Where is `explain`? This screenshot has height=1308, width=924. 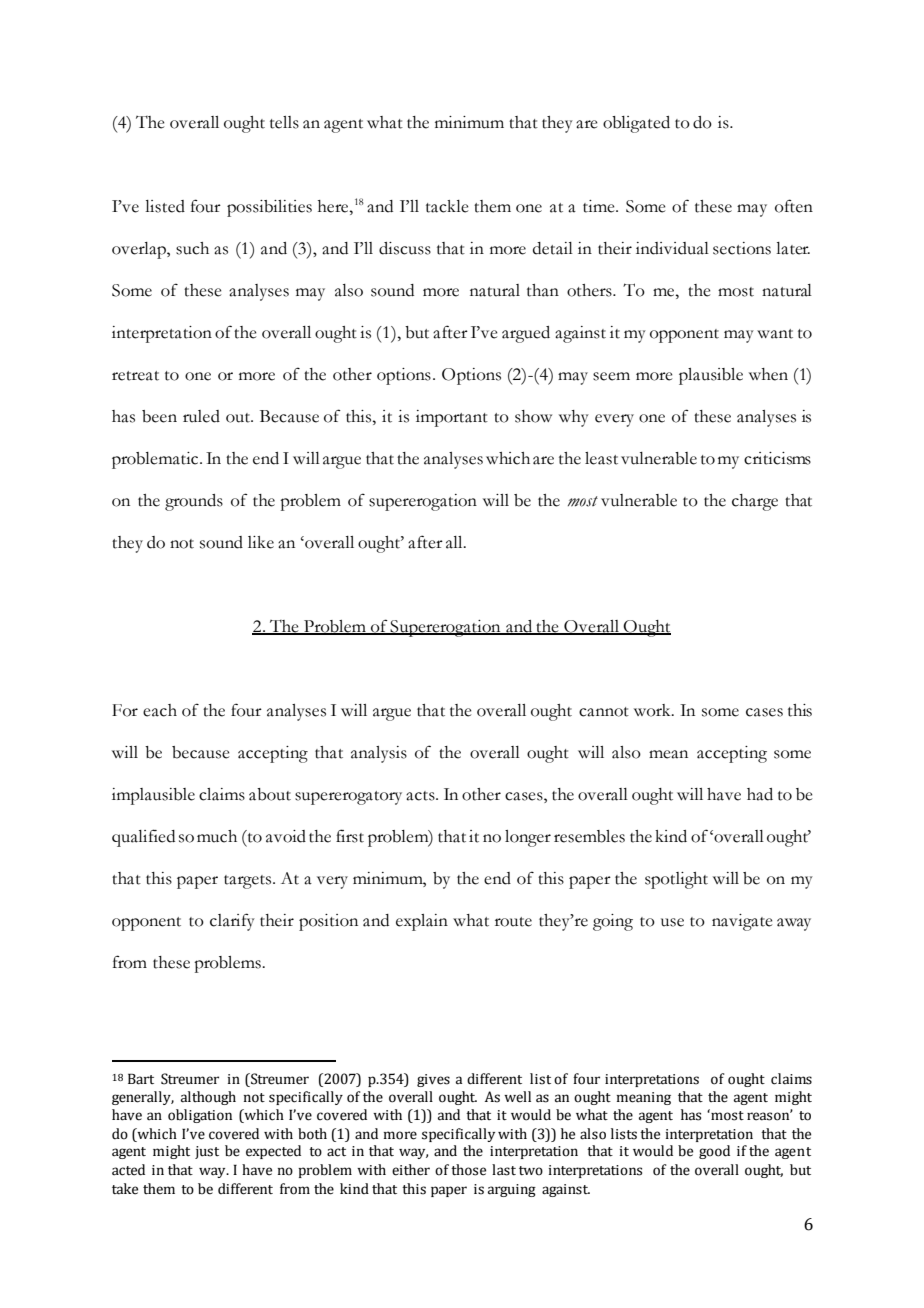 explain is located at coordinates (422, 922).
